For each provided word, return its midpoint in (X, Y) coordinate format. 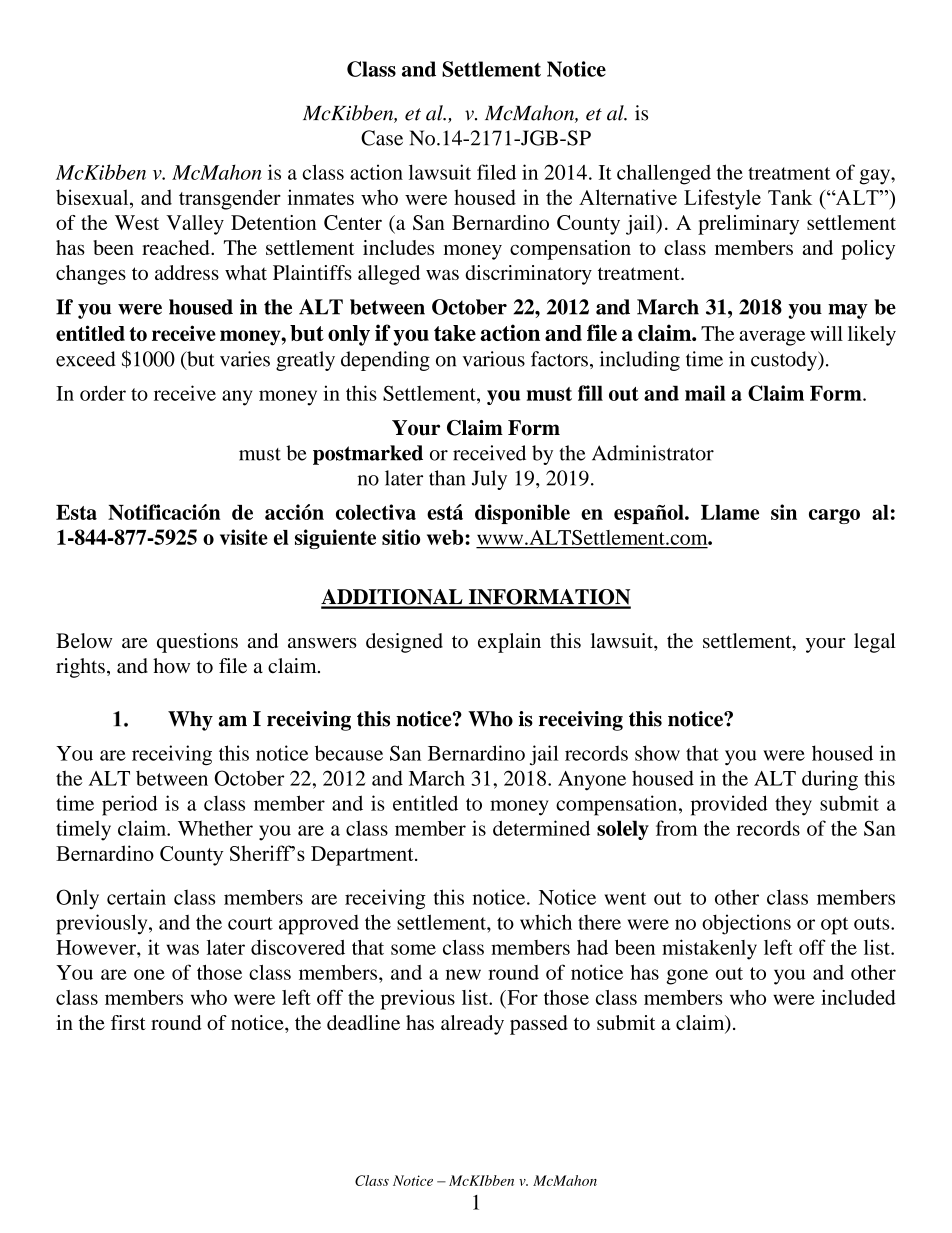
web (446, 537)
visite (244, 537)
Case (382, 138)
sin (784, 512)
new (463, 974)
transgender (230, 199)
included (858, 997)
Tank (790, 197)
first (128, 1022)
